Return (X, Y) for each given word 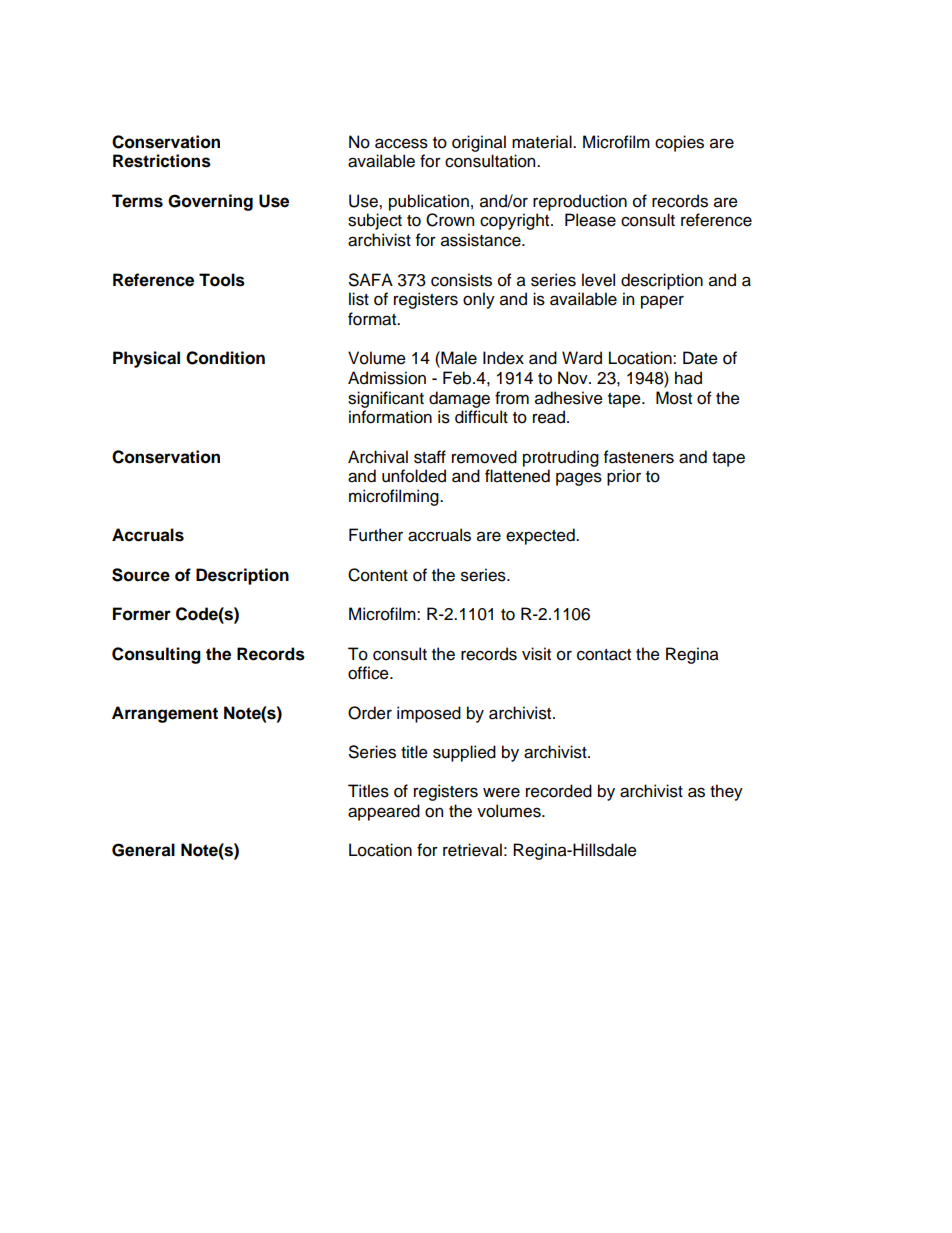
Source (141, 575)
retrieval (472, 850)
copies (679, 143)
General (143, 850)
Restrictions (162, 161)
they (726, 792)
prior (624, 477)
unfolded (414, 476)
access (401, 143)
